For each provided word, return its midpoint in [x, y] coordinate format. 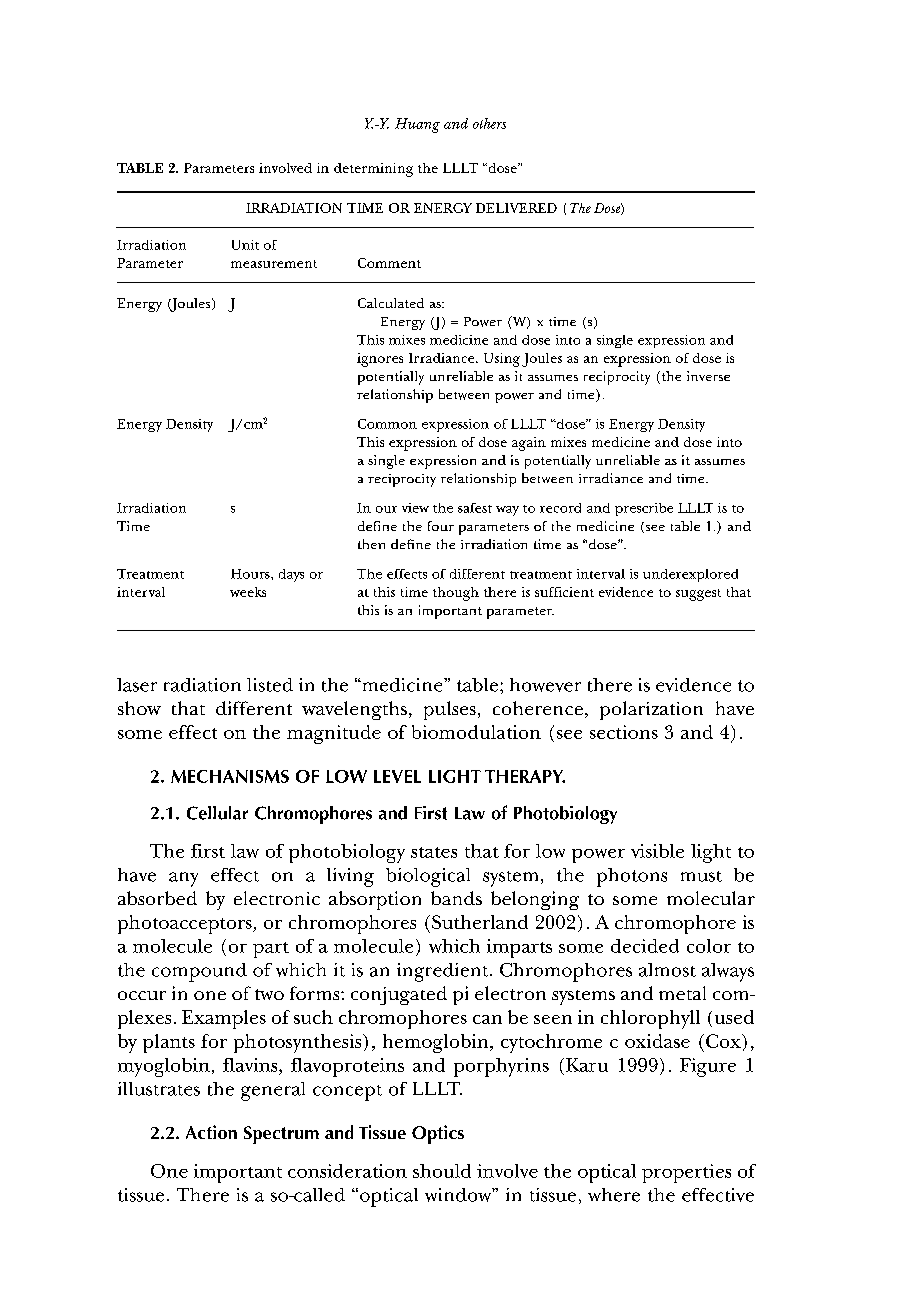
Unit [245, 245]
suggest [698, 595]
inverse [708, 376]
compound [199, 972]
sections [624, 732]
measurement [274, 264]
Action [211, 1132]
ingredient [444, 972]
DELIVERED [516, 208]
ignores [380, 360]
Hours [251, 574]
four [441, 526]
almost [667, 970]
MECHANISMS [230, 776]
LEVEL [397, 776]
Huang [417, 125]
